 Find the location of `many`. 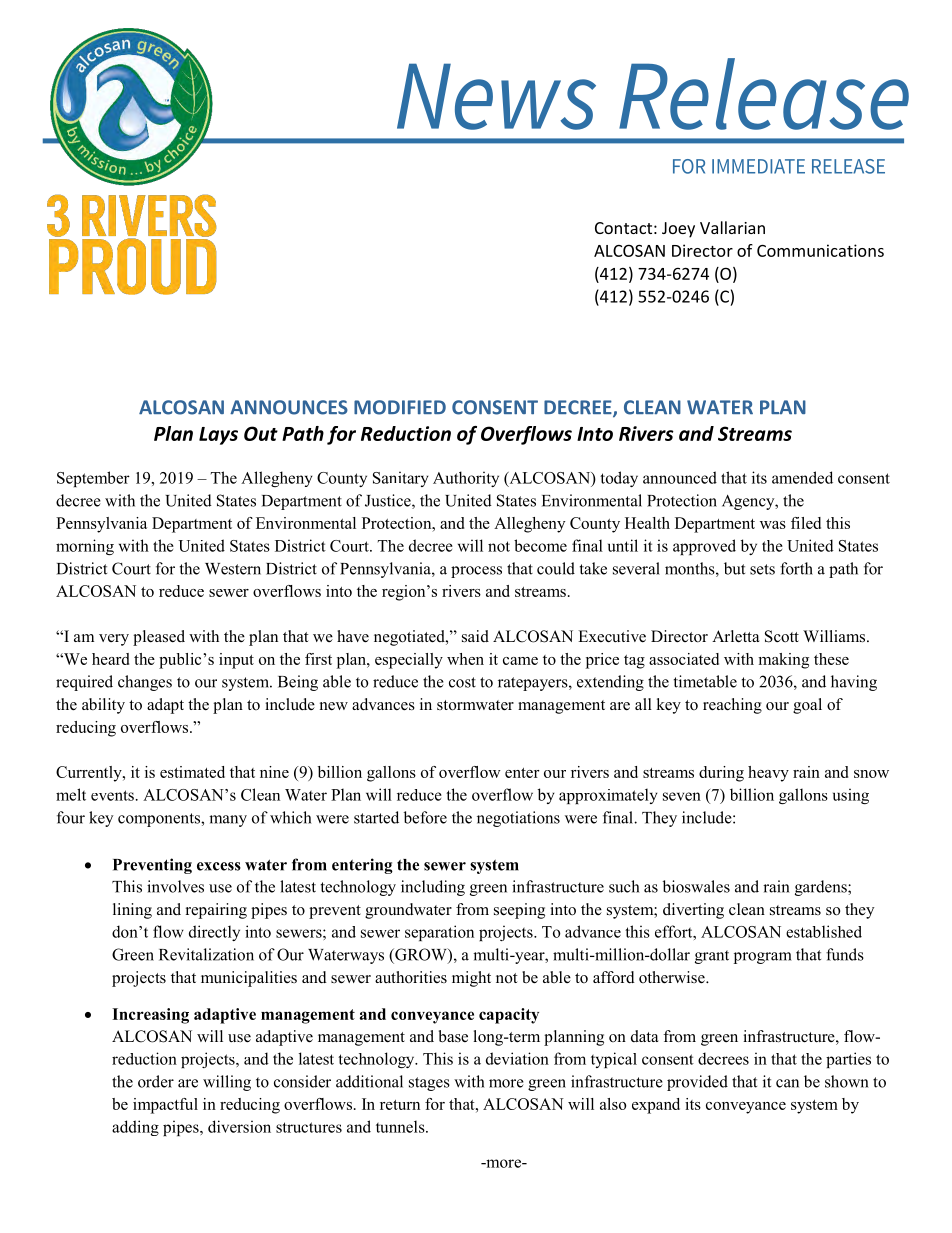

many is located at coordinates (228, 821).
